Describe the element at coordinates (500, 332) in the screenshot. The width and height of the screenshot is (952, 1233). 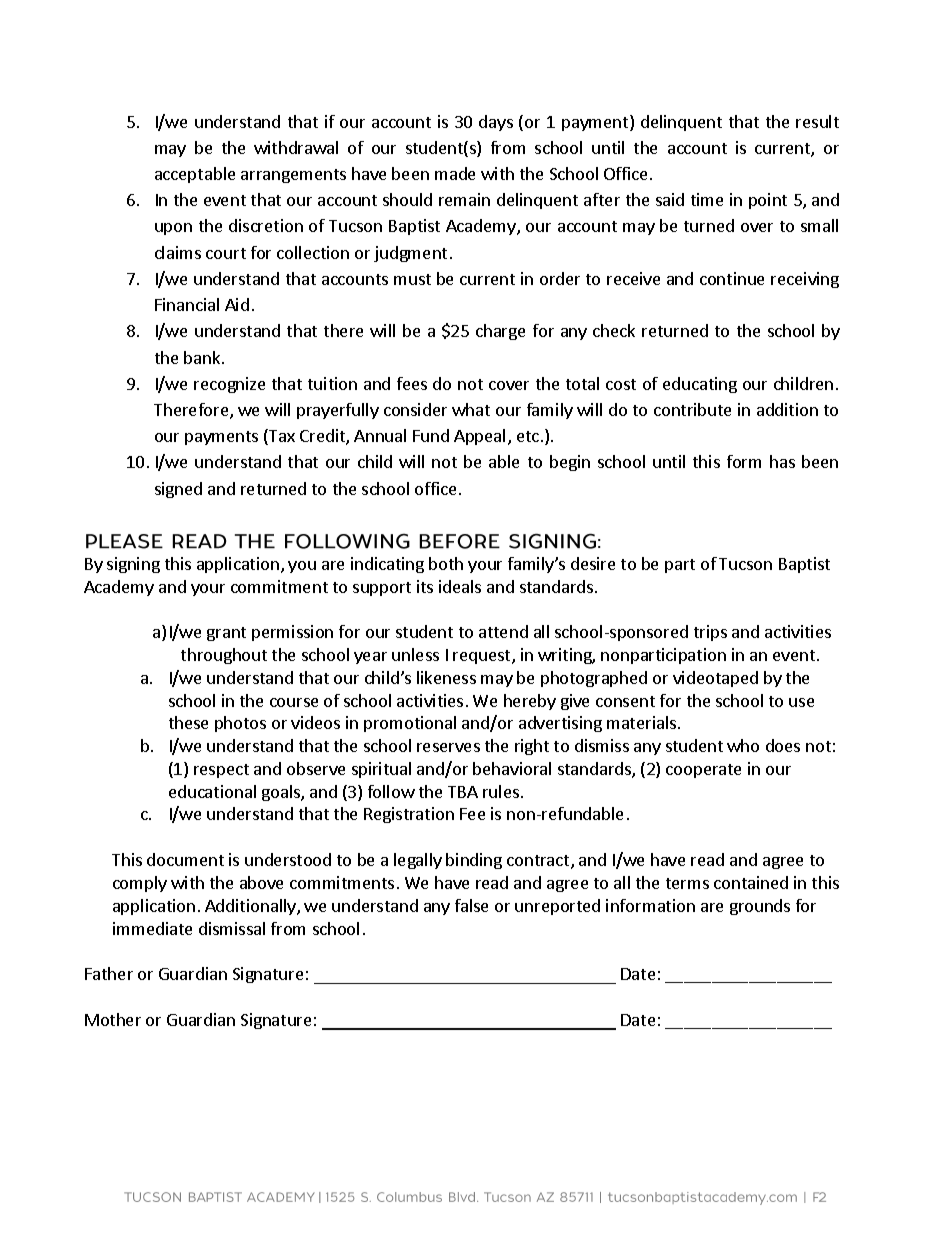
I see `charge` at that location.
